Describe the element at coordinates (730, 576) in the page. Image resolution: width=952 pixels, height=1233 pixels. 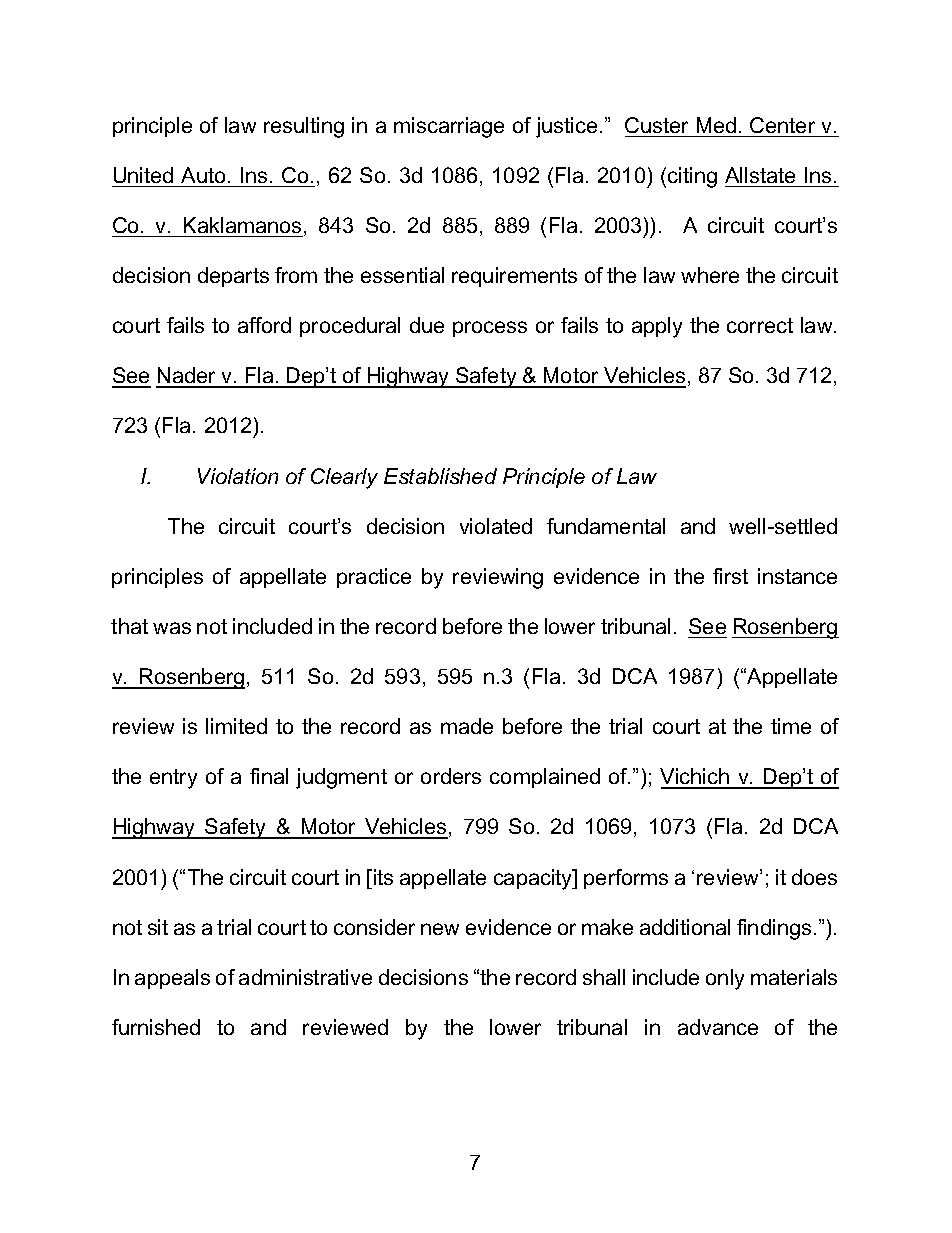
I see `first` at that location.
